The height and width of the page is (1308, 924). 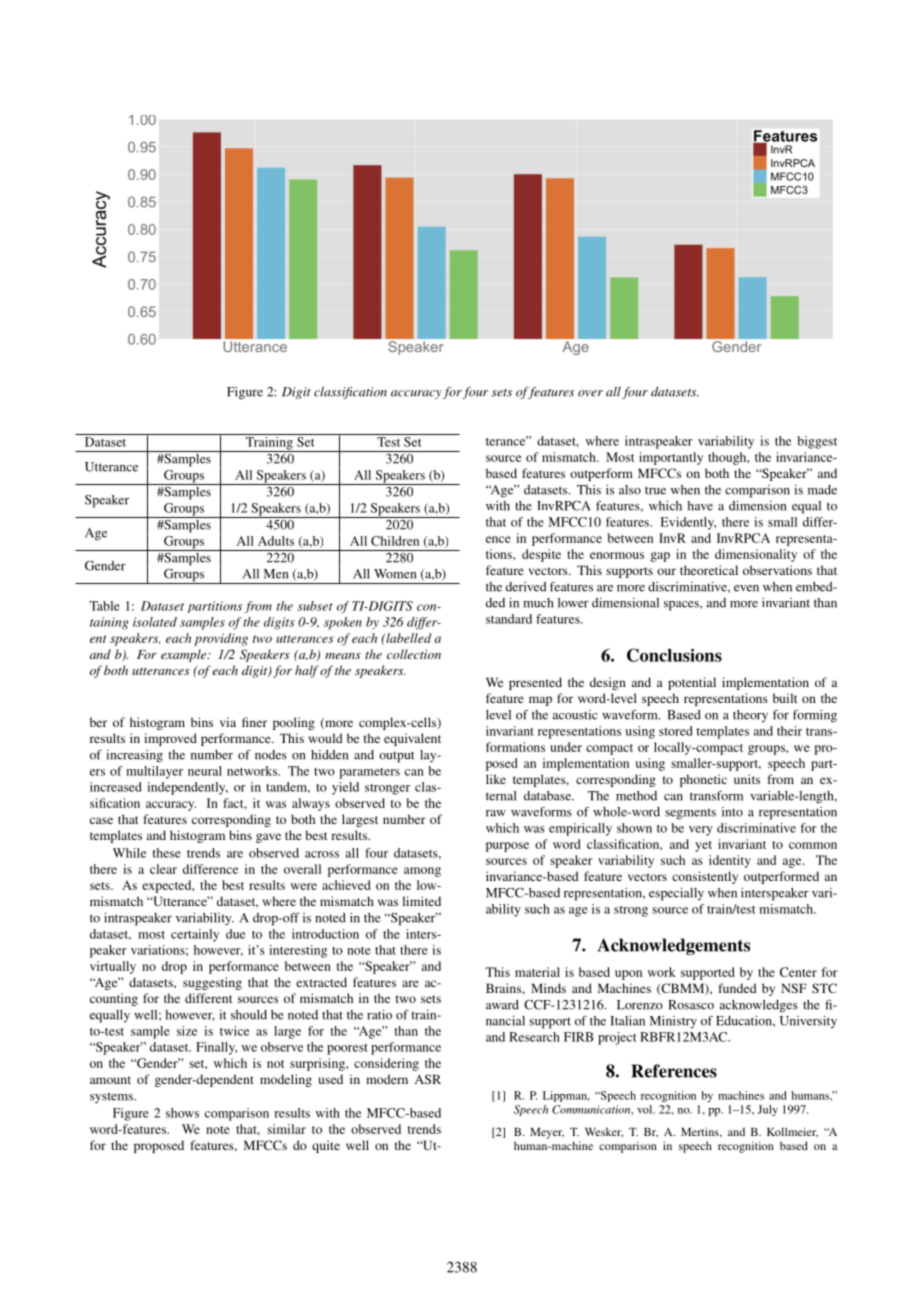 What do you see at coordinates (276, 541) in the page?
I see `Adults` at bounding box center [276, 541].
